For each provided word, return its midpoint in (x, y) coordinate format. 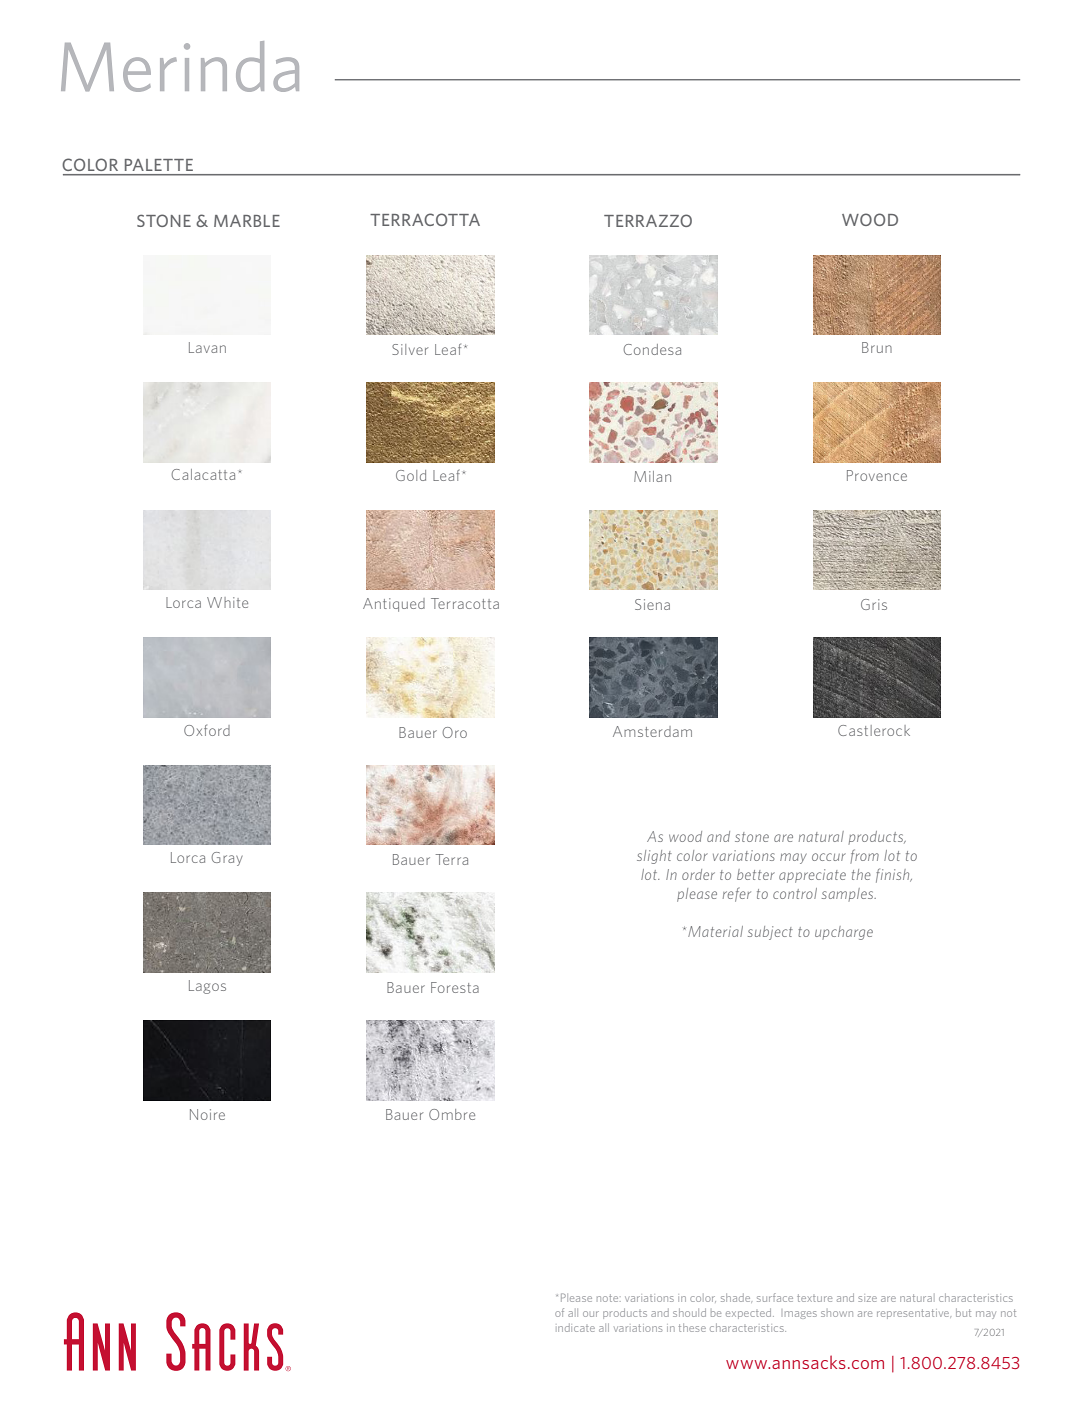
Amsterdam (652, 731)
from (864, 856)
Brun (877, 347)
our (591, 1314)
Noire (207, 1114)
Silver (410, 349)
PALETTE (159, 165)
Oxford (207, 730)
